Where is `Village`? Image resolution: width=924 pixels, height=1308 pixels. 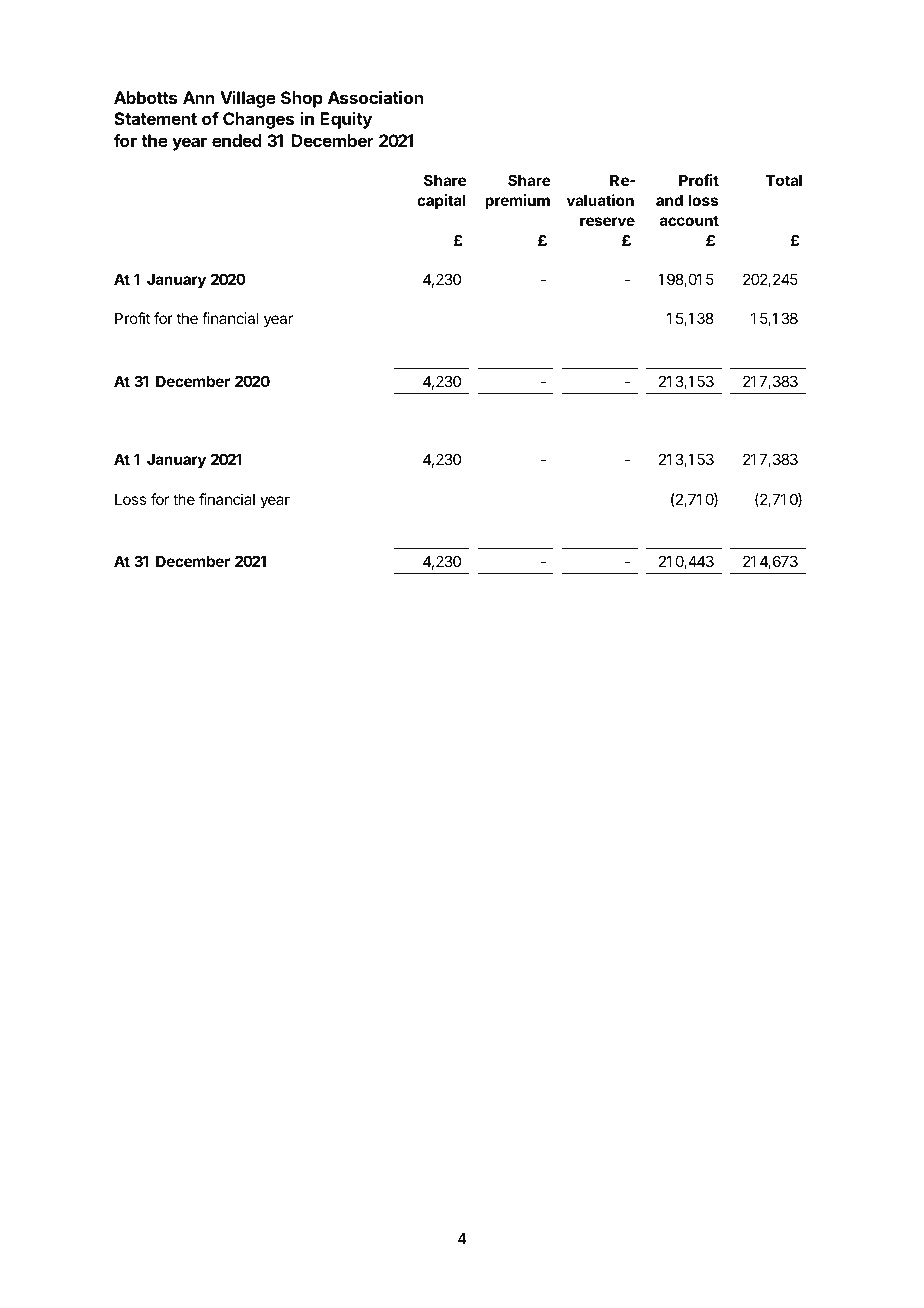 Village is located at coordinates (248, 99).
